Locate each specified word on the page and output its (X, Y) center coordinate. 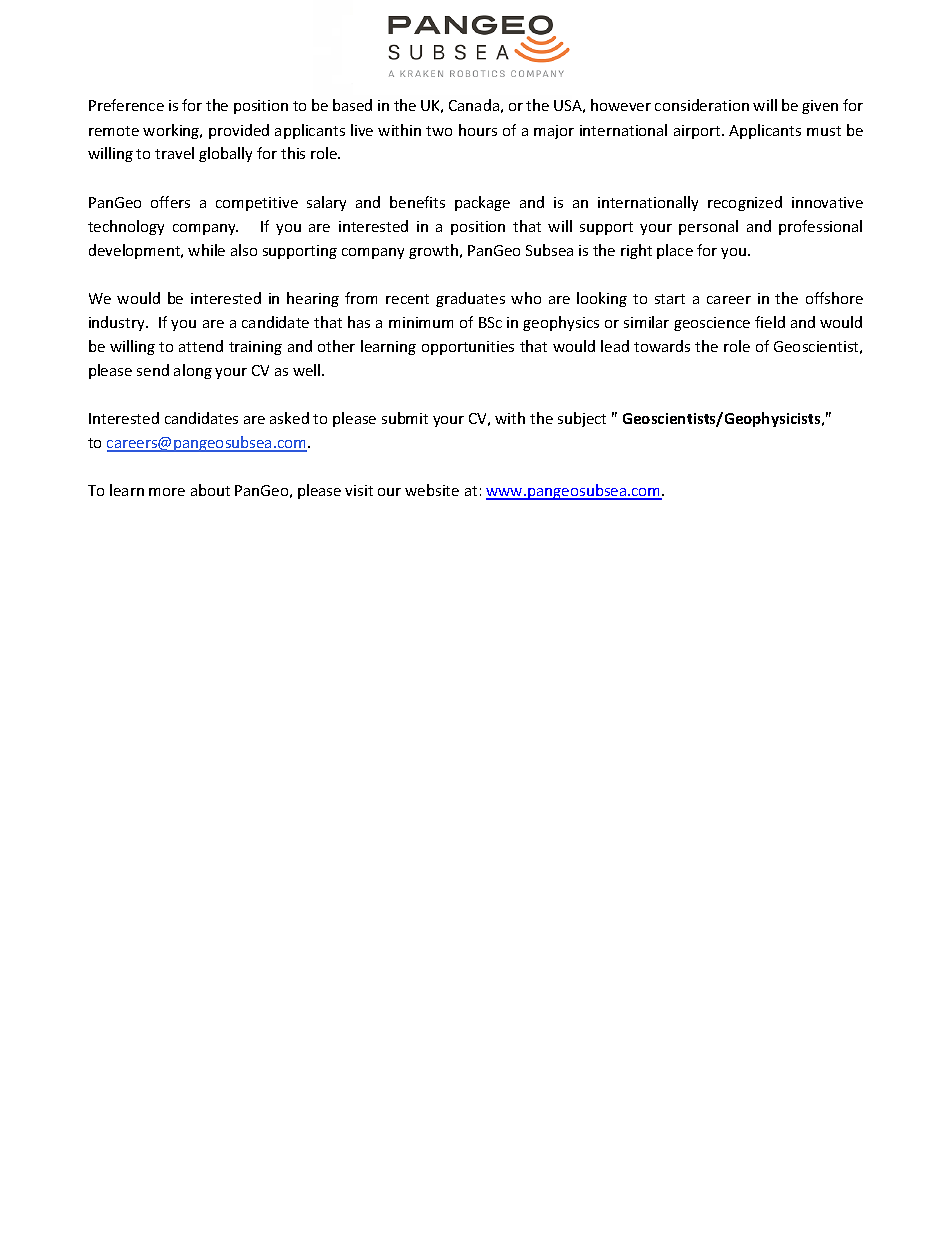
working (172, 131)
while (206, 250)
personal (708, 227)
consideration (702, 105)
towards (662, 346)
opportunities (468, 348)
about (210, 490)
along (193, 371)
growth (433, 251)
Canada (474, 105)
